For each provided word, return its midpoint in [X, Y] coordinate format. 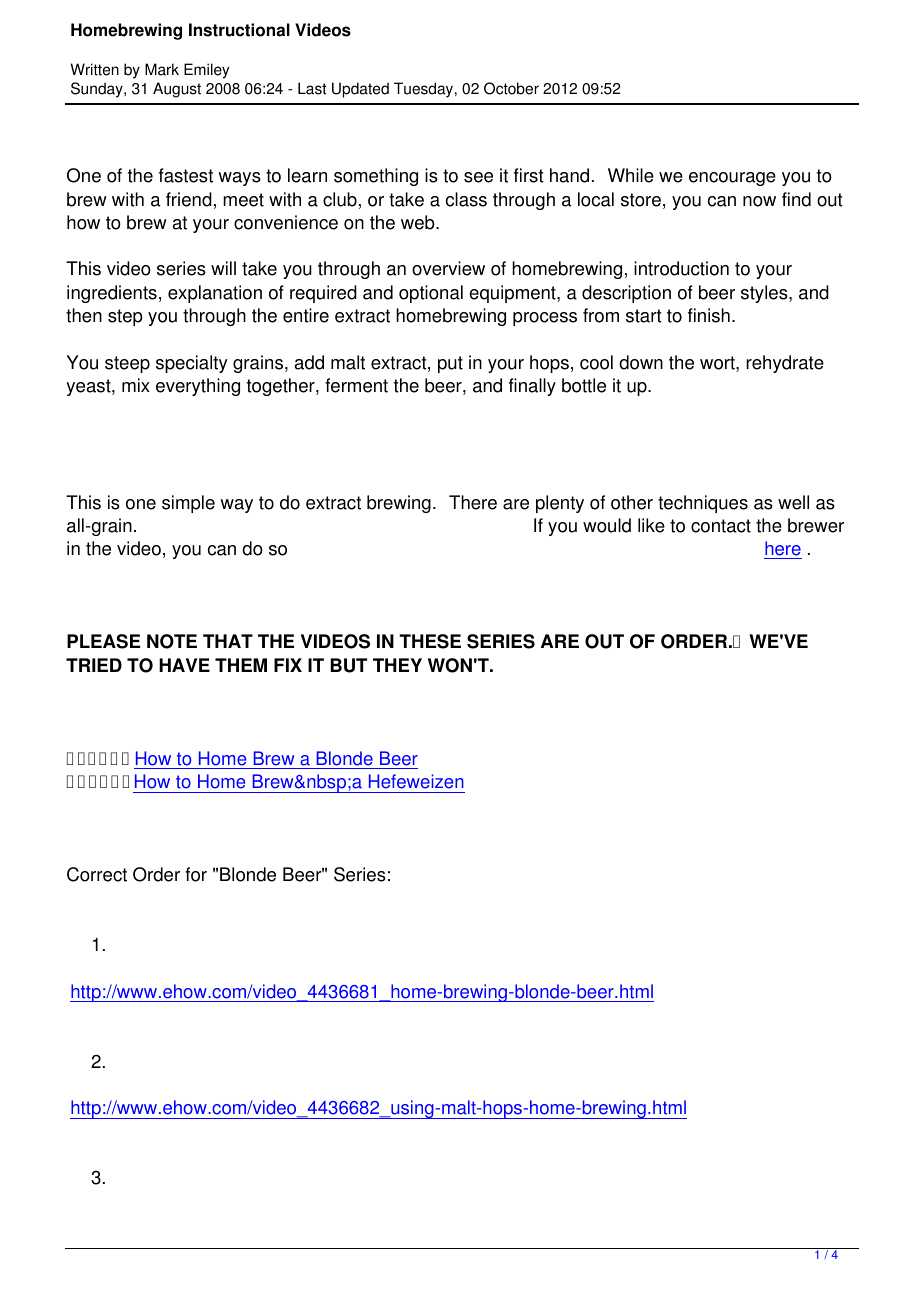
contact [721, 526]
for [196, 874]
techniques [703, 504]
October [511, 88]
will [223, 268]
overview [448, 268]
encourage [732, 179]
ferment [356, 385]
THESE [430, 641]
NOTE [172, 641]
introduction [681, 268]
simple [188, 504]
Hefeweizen [416, 781]
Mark [162, 69]
